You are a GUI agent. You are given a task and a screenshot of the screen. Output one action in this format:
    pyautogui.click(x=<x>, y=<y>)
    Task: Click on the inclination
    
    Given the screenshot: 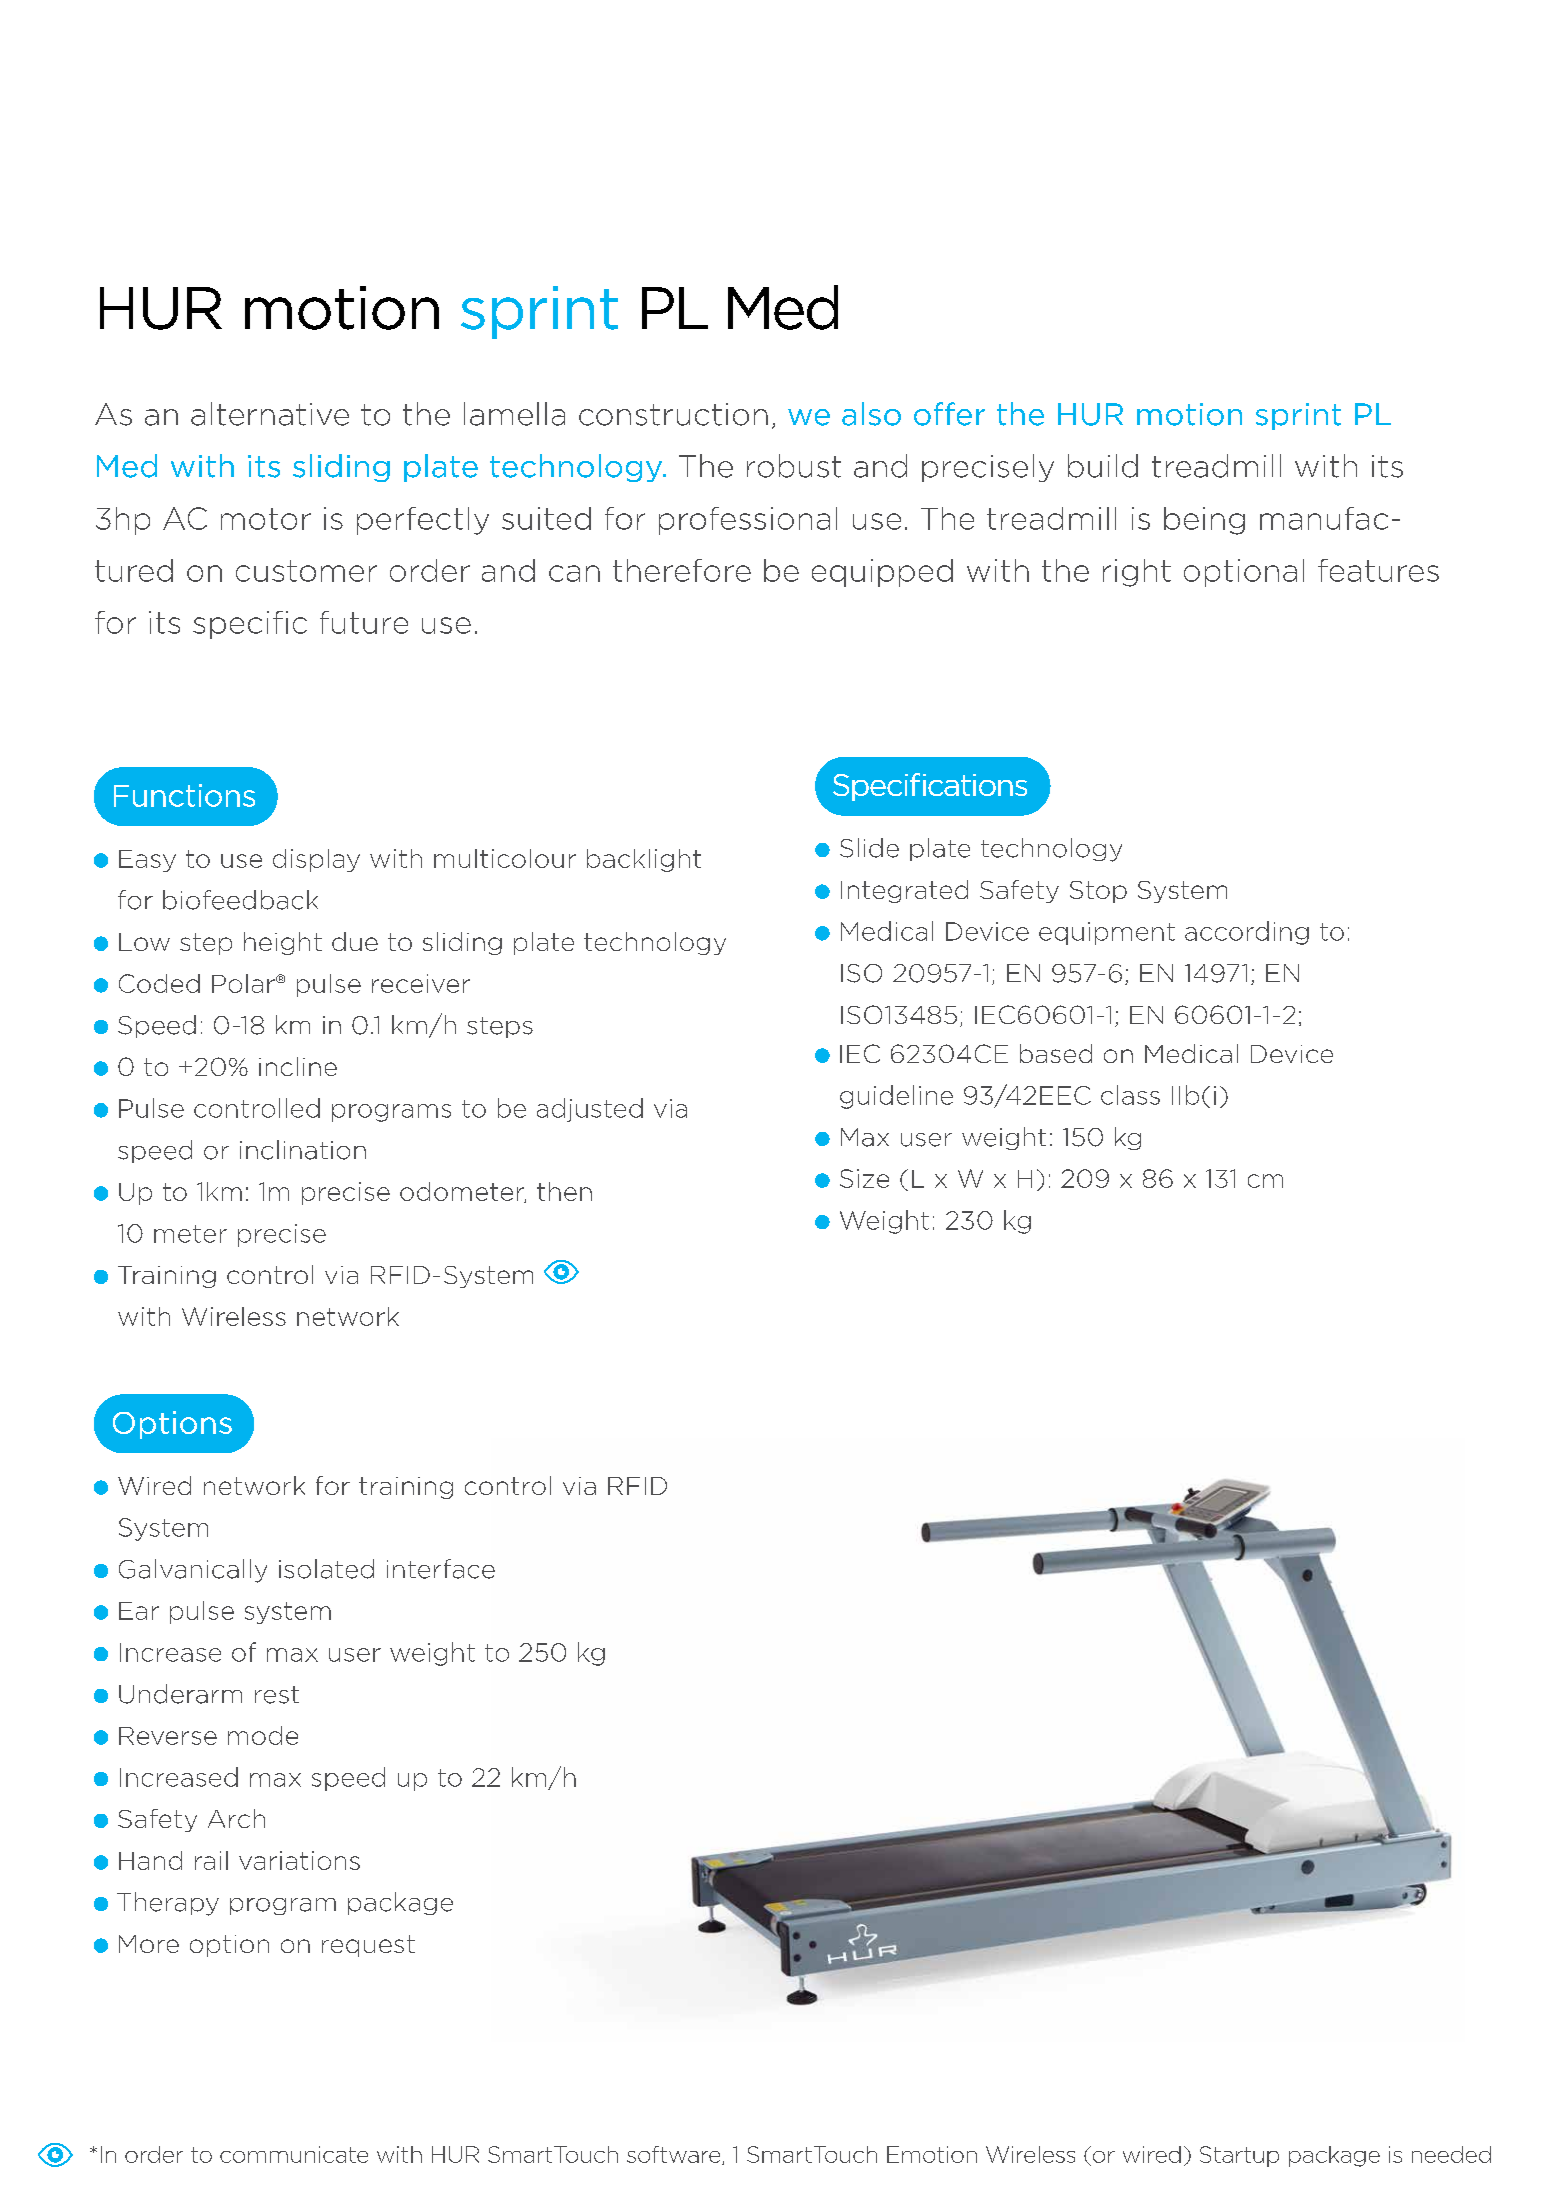 What is the action you would take?
    pyautogui.click(x=303, y=1150)
